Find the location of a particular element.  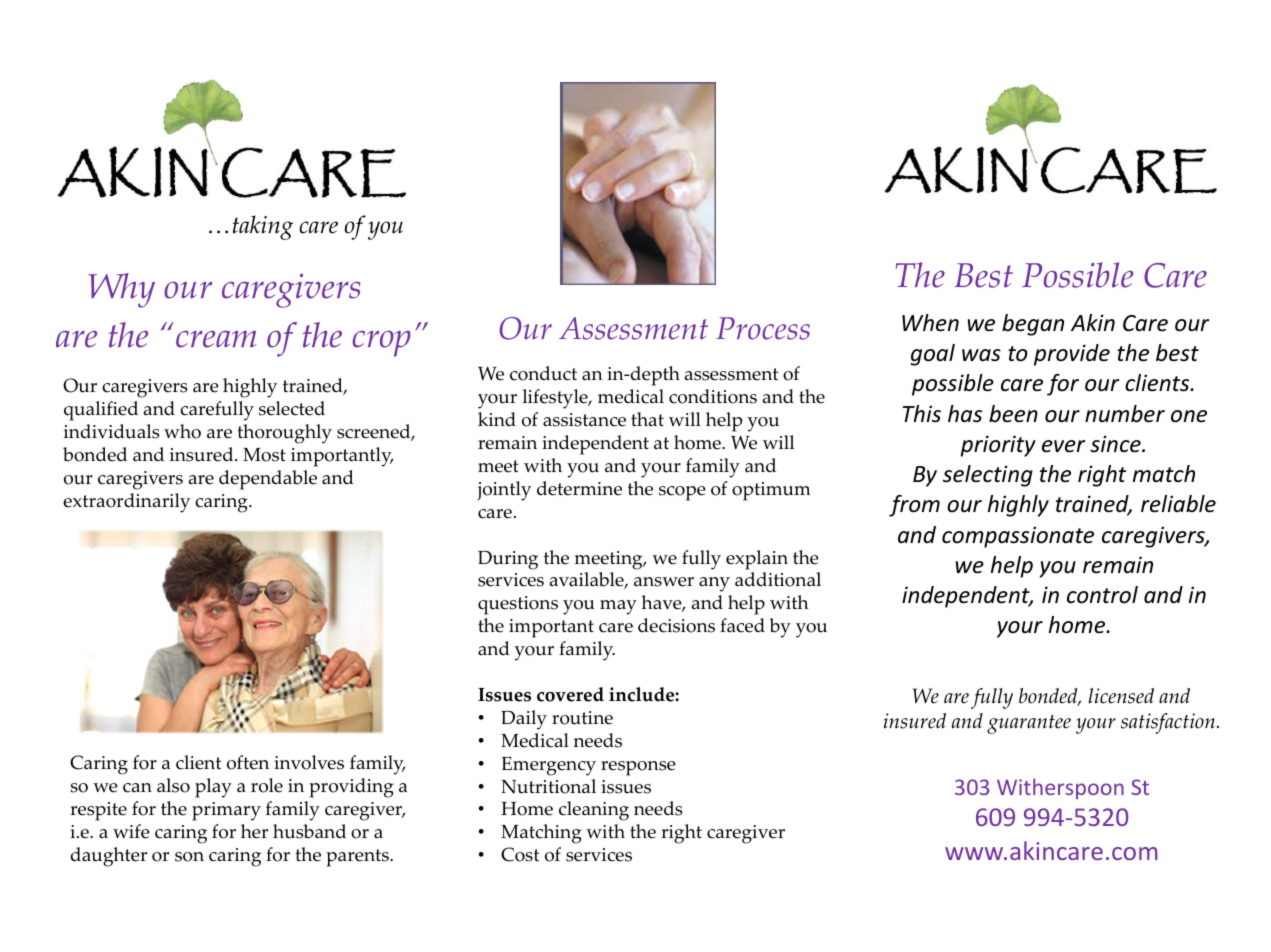

answer is located at coordinates (664, 582).
